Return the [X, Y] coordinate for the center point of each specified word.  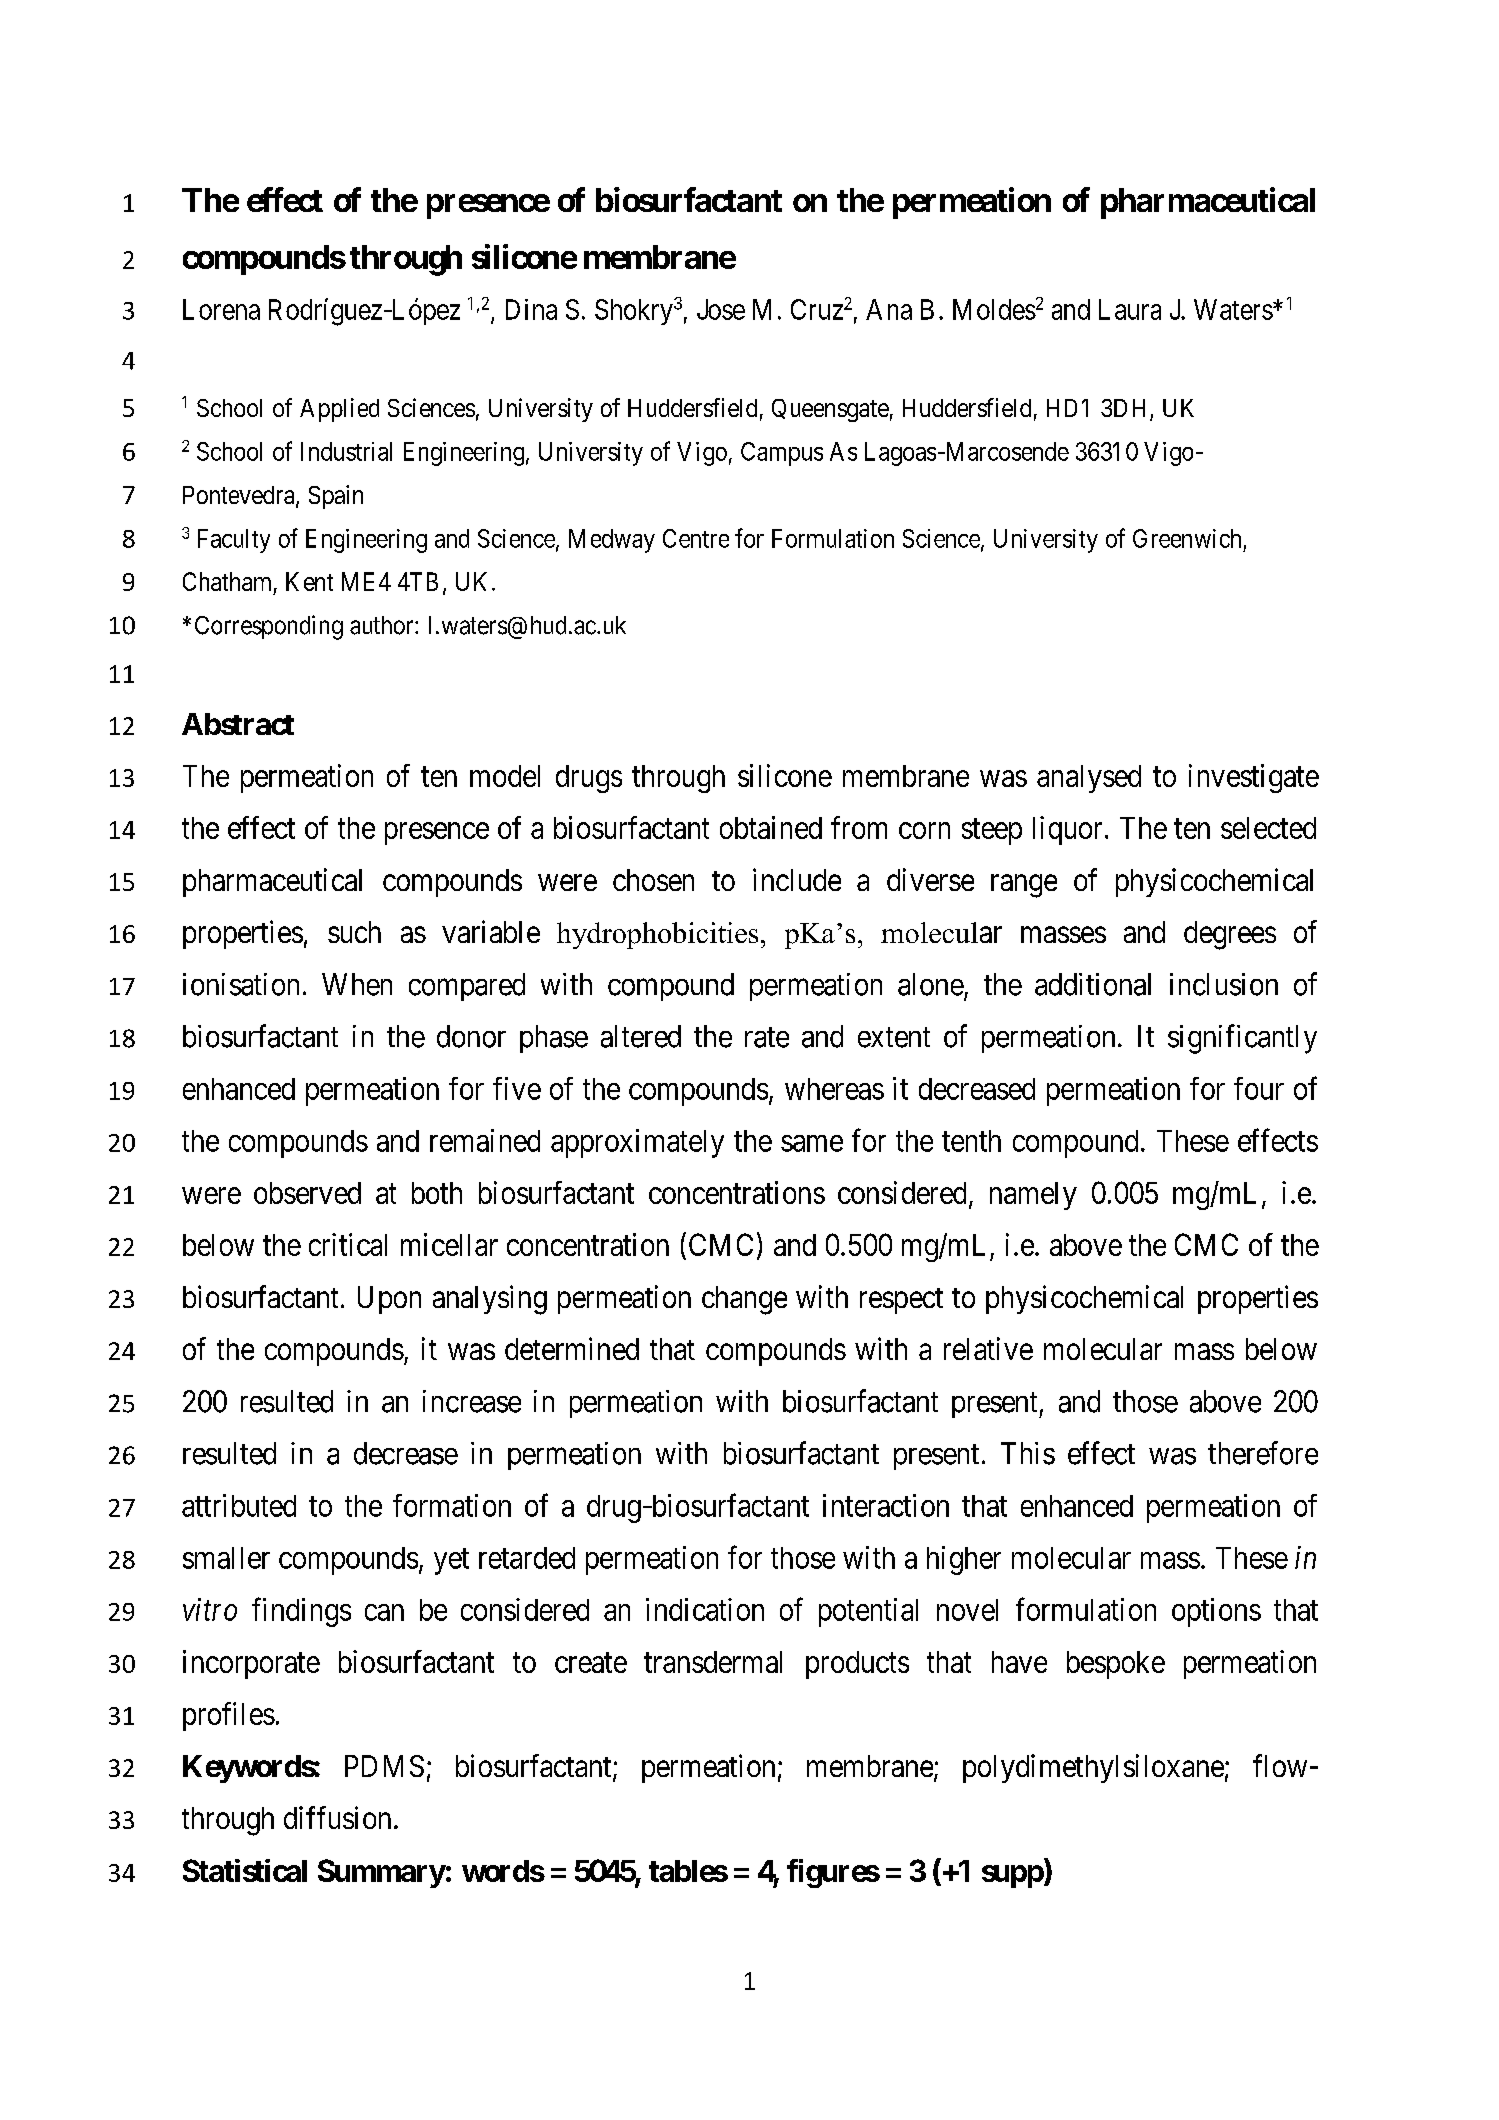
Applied [339, 410]
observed [307, 1193]
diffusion [337, 1817]
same [812, 1143]
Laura [1130, 309]
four [1259, 1088]
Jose [721, 309]
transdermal [713, 1662]
